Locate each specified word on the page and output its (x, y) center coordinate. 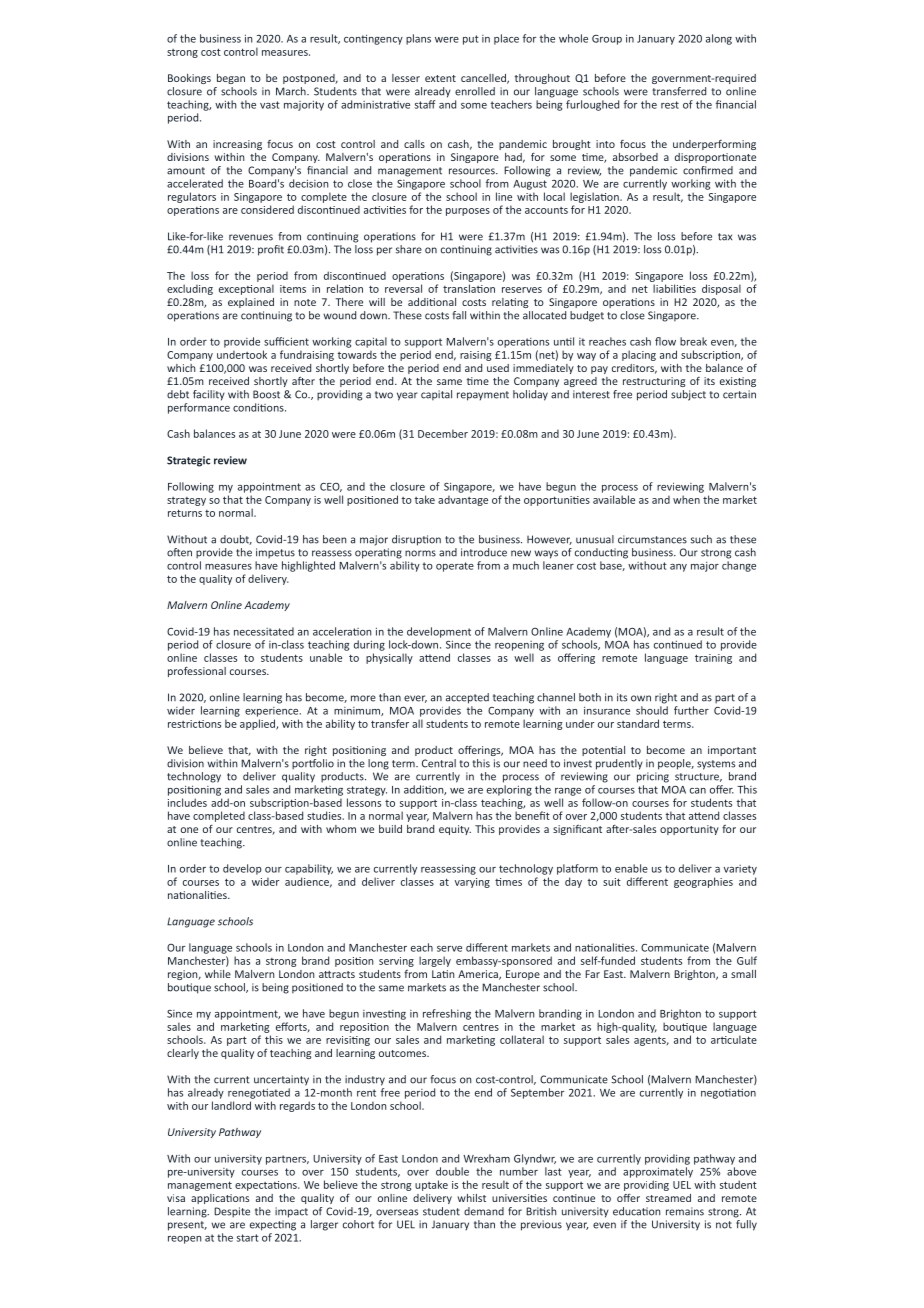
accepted (467, 698)
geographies (703, 882)
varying (472, 883)
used (498, 368)
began (231, 79)
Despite (232, 1212)
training (713, 659)
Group (607, 40)
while (218, 974)
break (693, 341)
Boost (266, 394)
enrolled (475, 91)
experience (273, 712)
